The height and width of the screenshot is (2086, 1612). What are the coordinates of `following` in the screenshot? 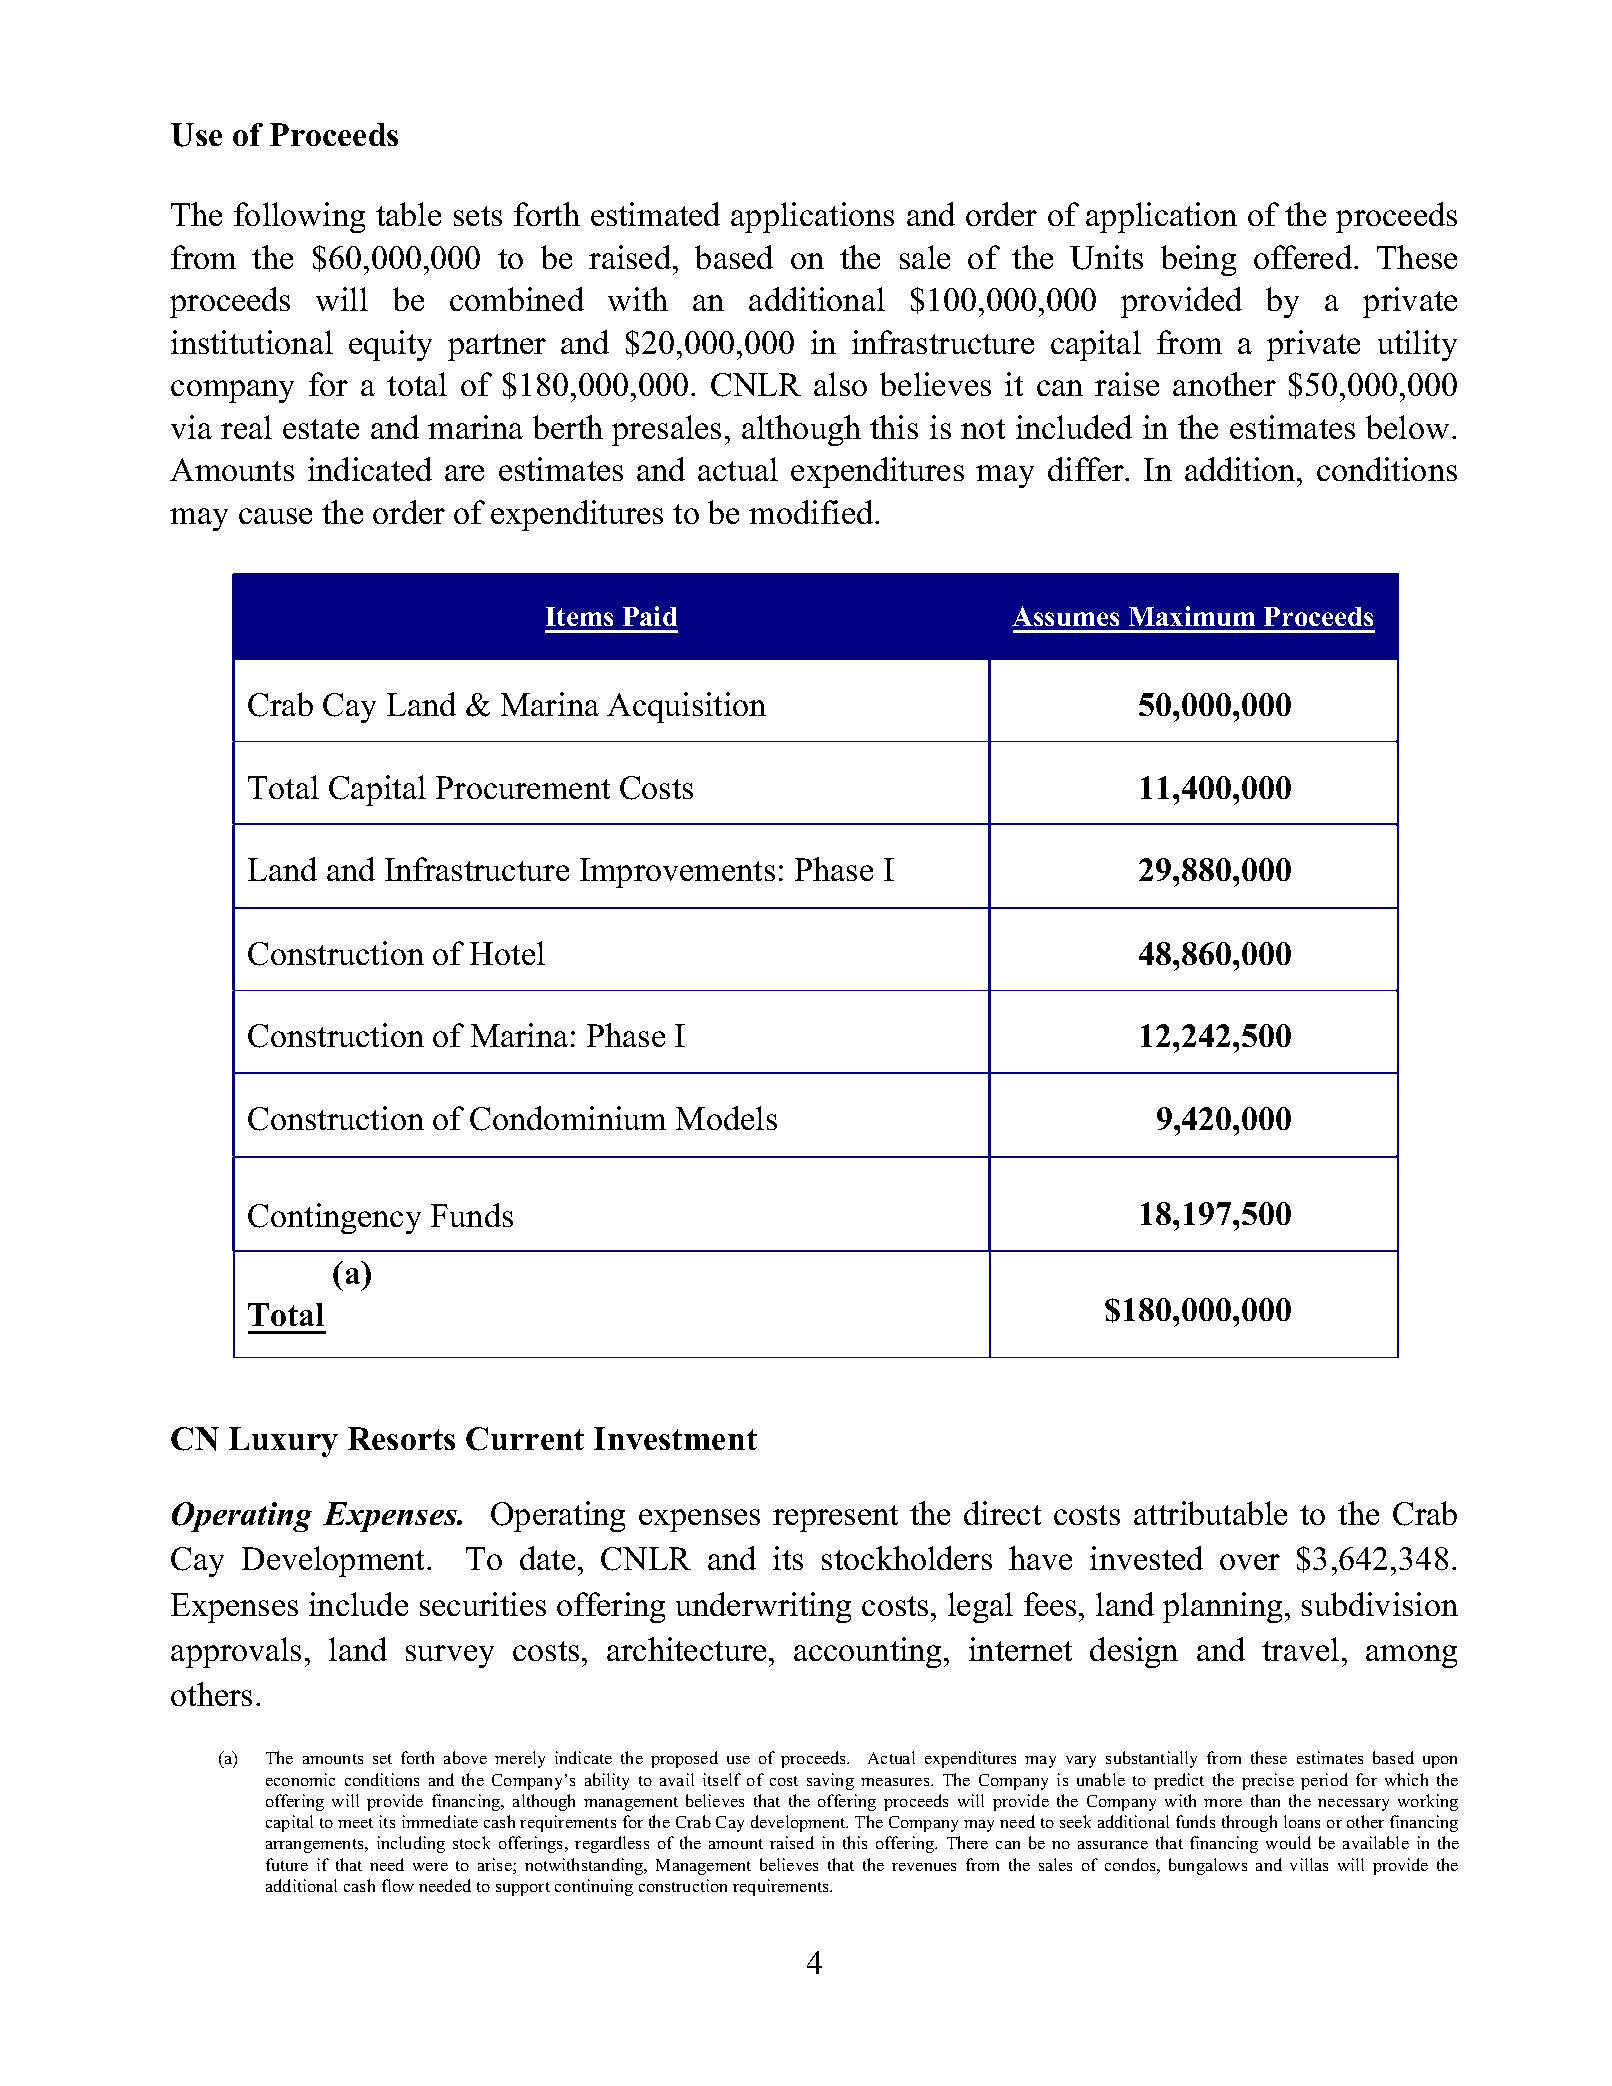 It's located at (299, 217).
